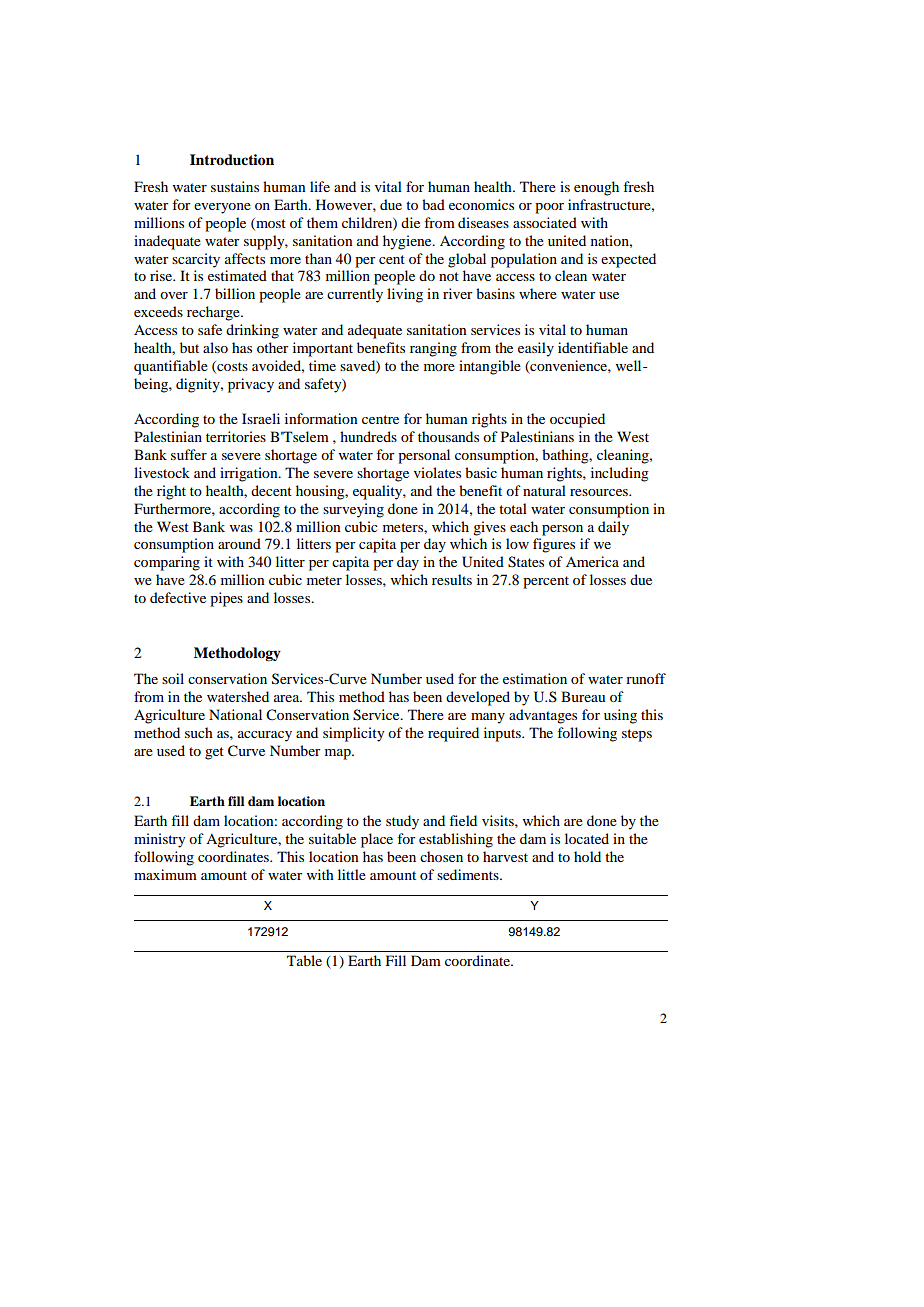  What do you see at coordinates (587, 856) in the image?
I see `hold` at bounding box center [587, 856].
